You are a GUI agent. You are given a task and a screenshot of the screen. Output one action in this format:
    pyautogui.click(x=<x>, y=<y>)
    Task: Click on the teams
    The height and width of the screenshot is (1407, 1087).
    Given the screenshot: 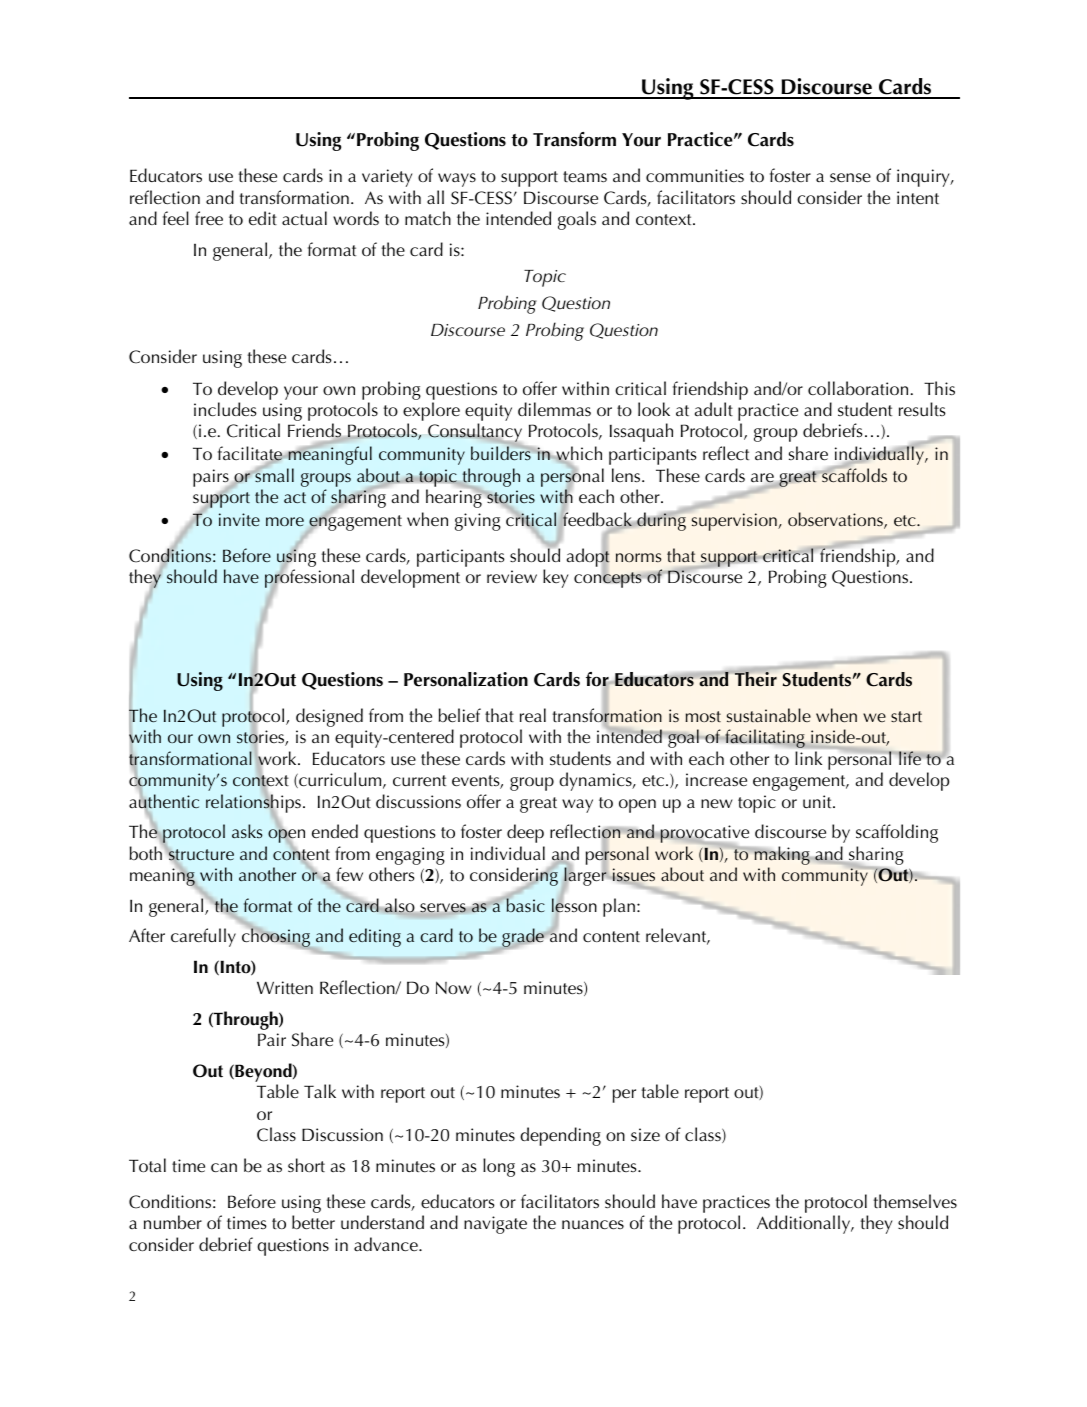 What is the action you would take?
    pyautogui.click(x=585, y=177)
